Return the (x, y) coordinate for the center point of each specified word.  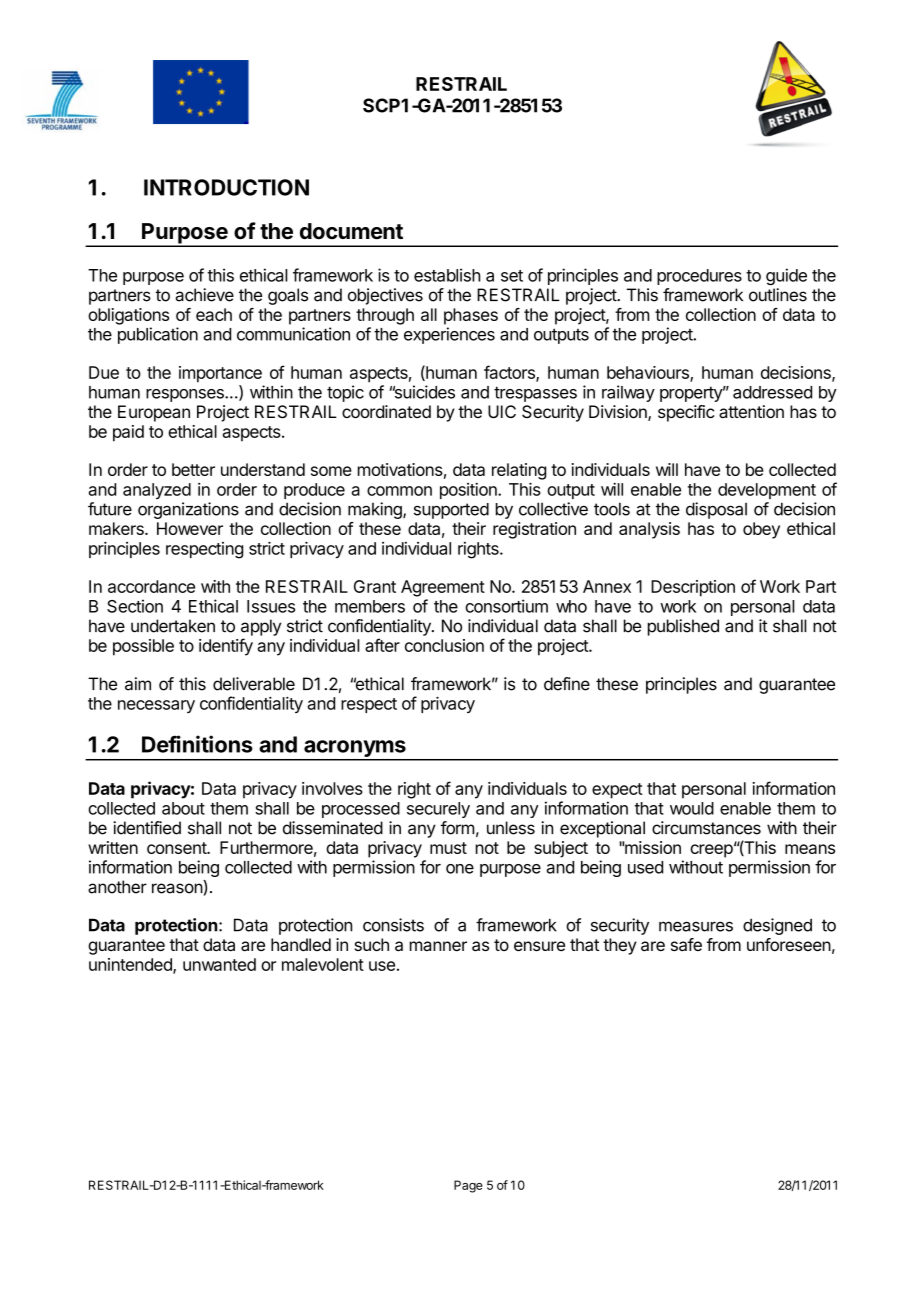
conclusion (444, 645)
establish (447, 275)
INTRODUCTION (226, 187)
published (683, 627)
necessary (156, 706)
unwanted (219, 964)
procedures (699, 277)
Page (468, 1186)
